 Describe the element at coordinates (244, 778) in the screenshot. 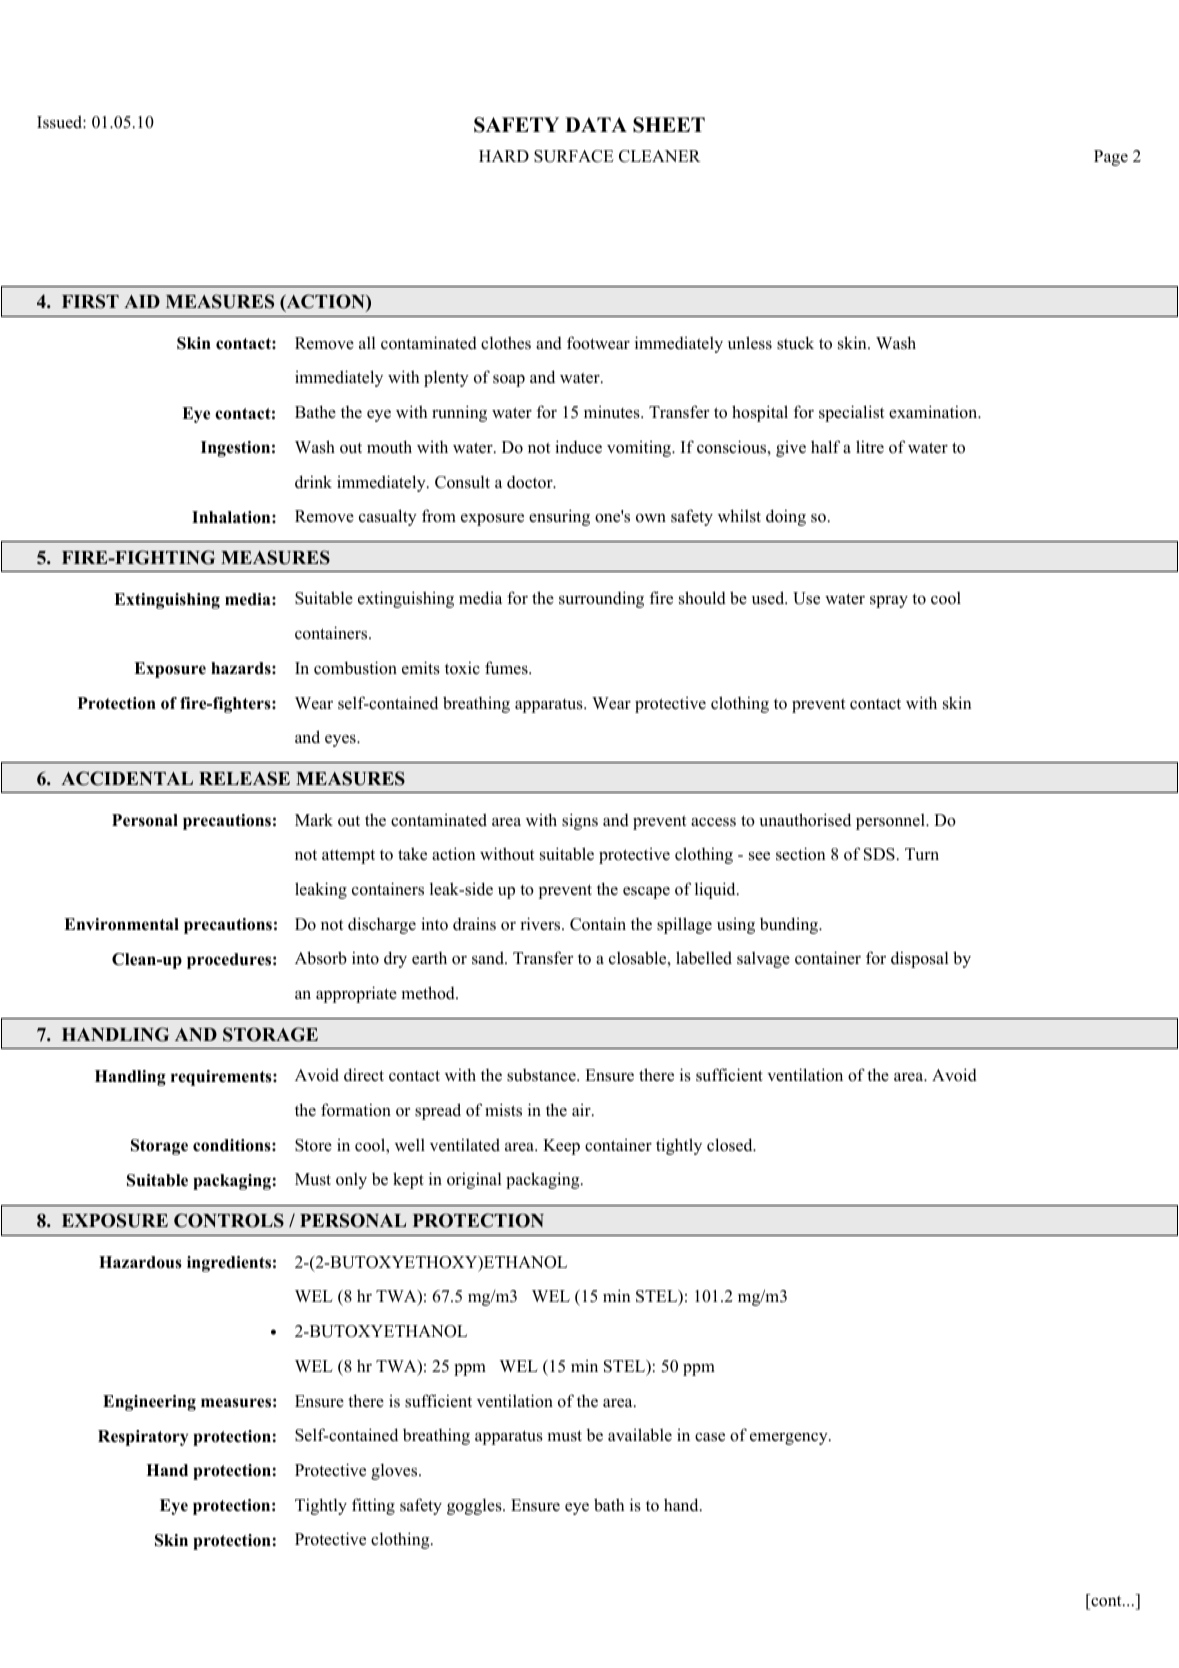

I see `RELEASE` at that location.
